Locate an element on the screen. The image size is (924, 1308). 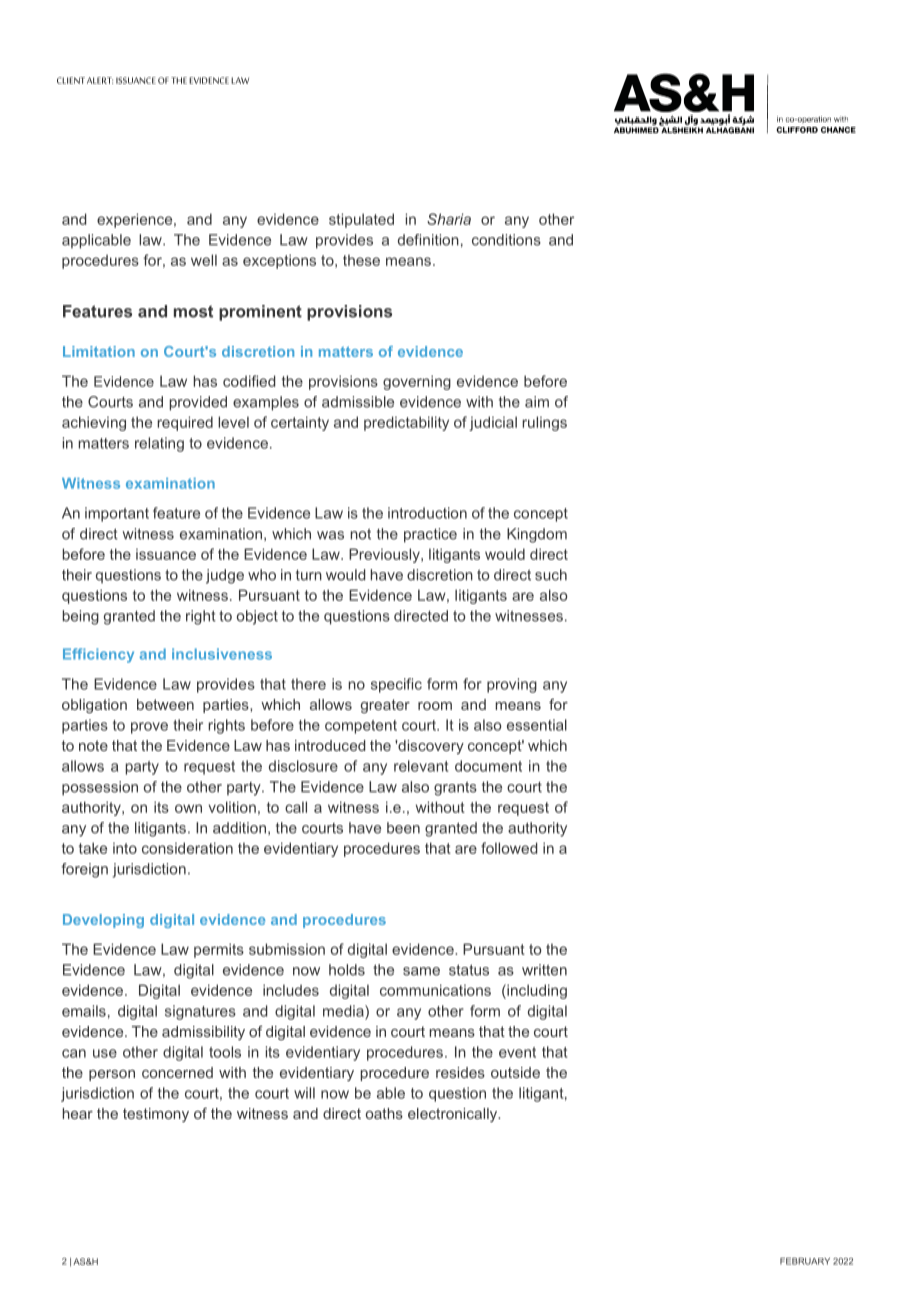
introduction is located at coordinates (427, 513).
